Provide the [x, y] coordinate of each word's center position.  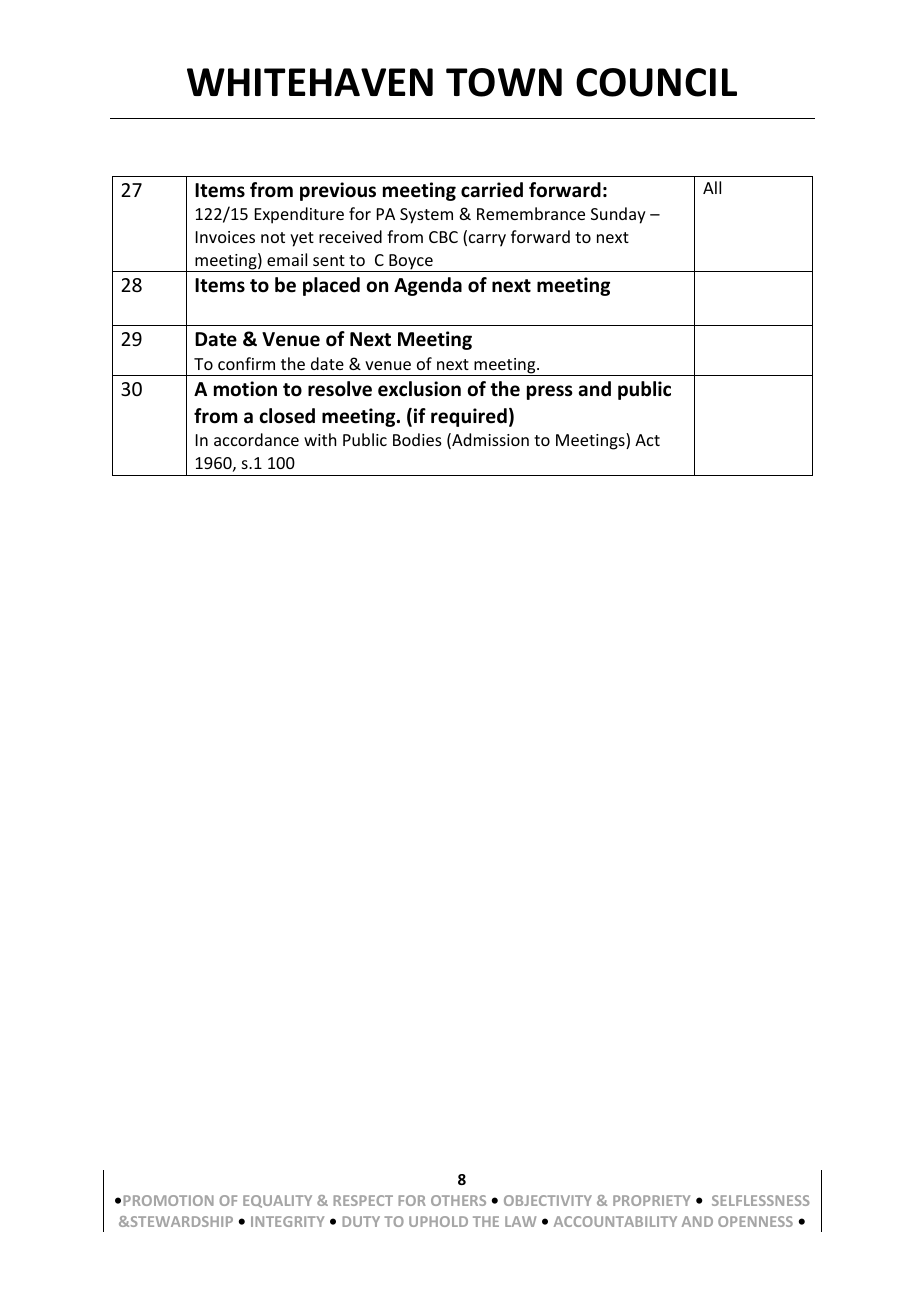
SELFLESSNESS [760, 1200]
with [320, 439]
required [469, 417]
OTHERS [458, 1200]
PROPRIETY [651, 1200]
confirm [246, 363]
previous [338, 191]
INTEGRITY [287, 1221]
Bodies [417, 439]
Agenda [428, 286]
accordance [256, 439]
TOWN [504, 82]
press [550, 392]
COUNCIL [656, 82]
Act [647, 440]
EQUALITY [277, 1201]
